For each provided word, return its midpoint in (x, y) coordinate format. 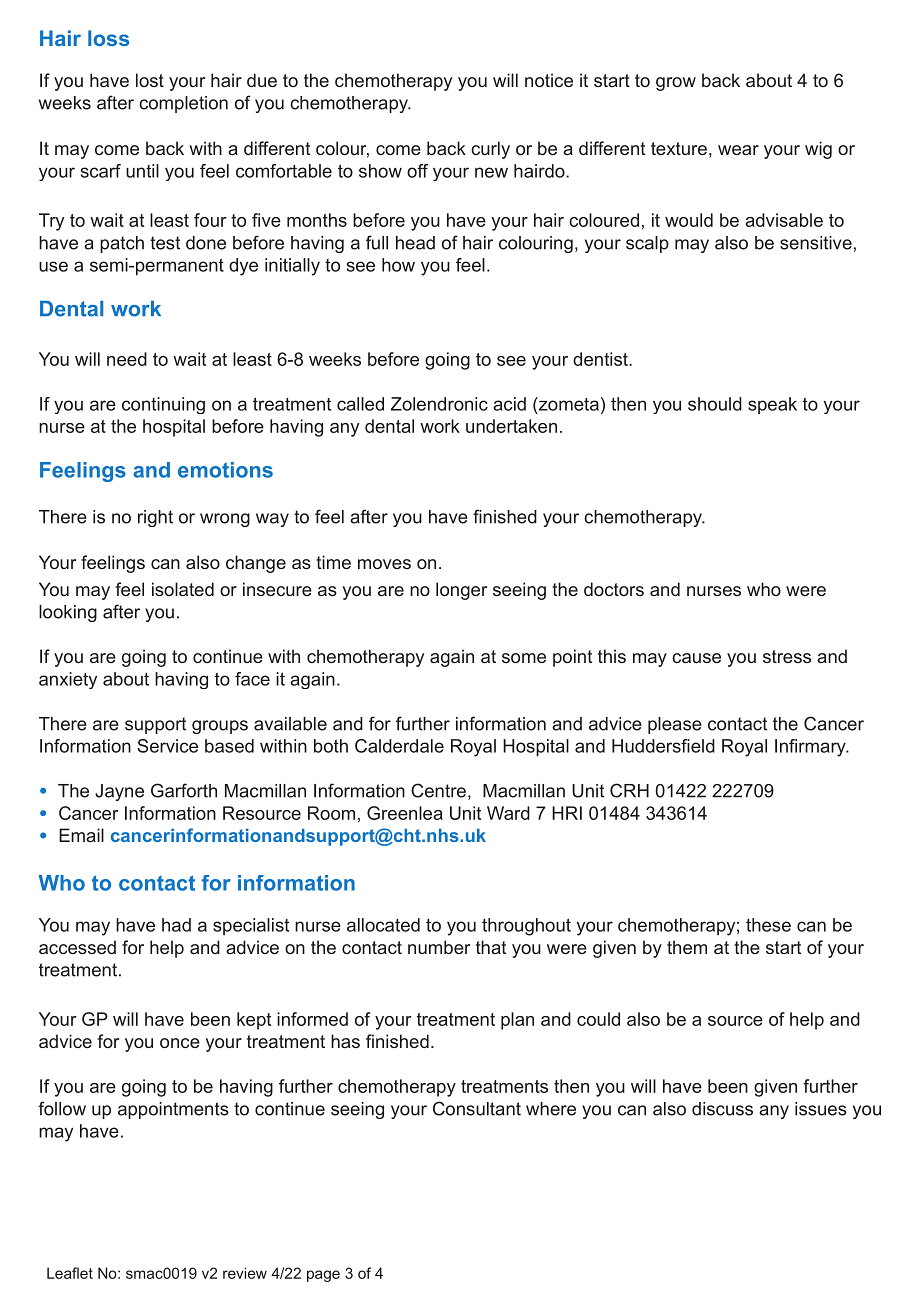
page (323, 1276)
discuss (722, 1109)
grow (676, 84)
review (245, 1273)
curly (490, 150)
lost (150, 80)
